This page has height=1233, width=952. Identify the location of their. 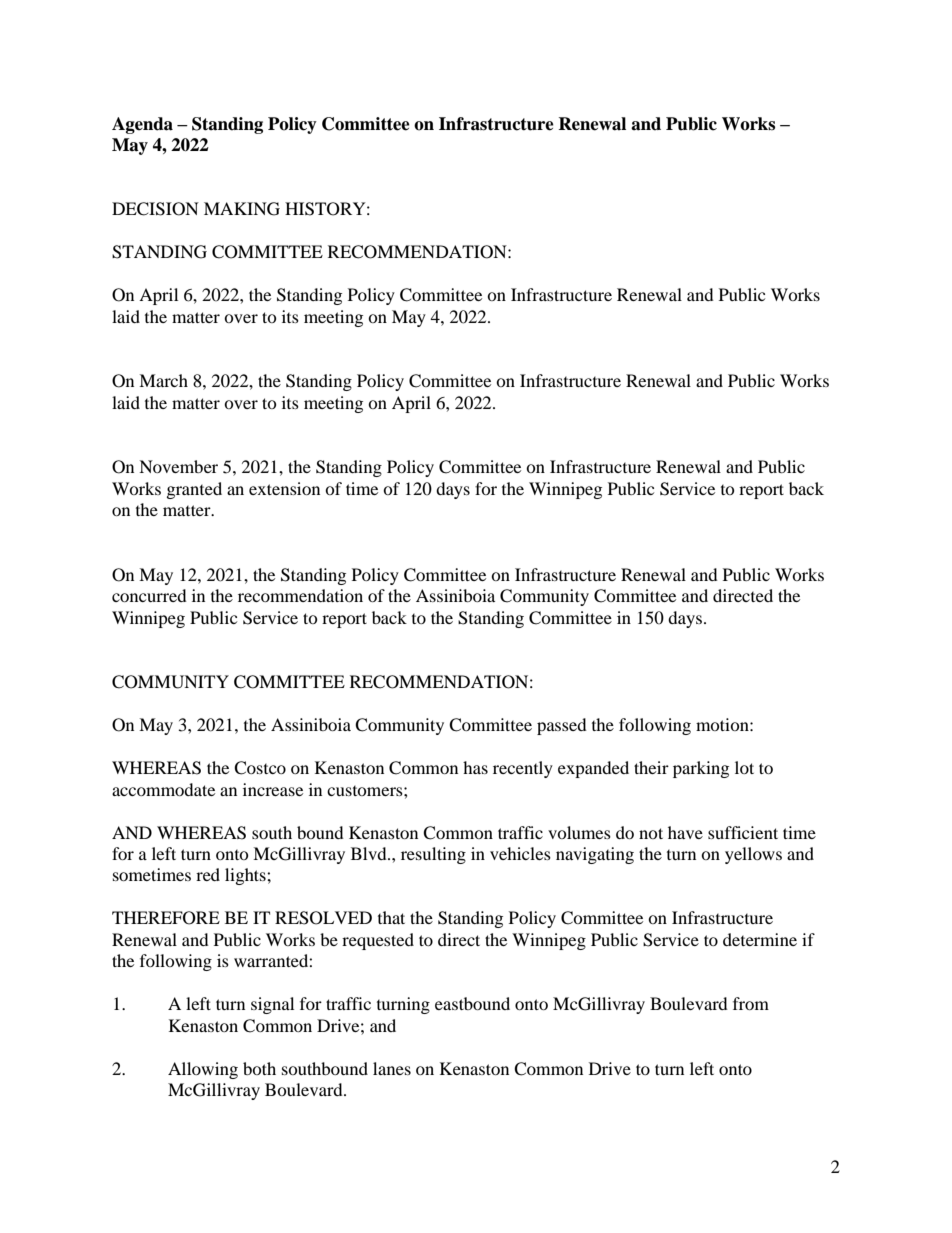
(651, 767).
